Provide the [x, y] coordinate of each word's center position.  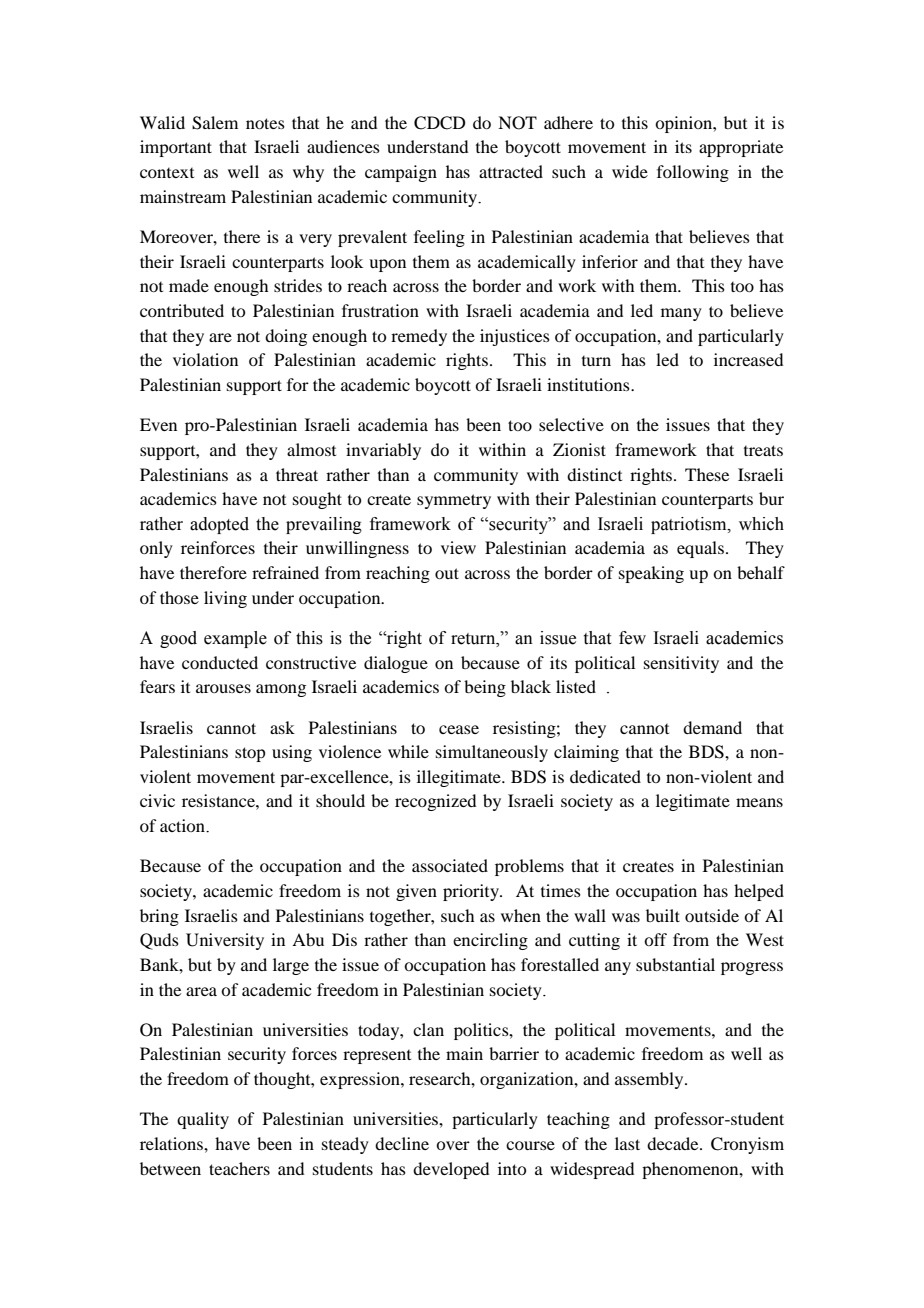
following [693, 173]
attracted [511, 171]
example [235, 639]
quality [203, 1120]
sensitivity [681, 664]
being [485, 688]
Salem [215, 123]
